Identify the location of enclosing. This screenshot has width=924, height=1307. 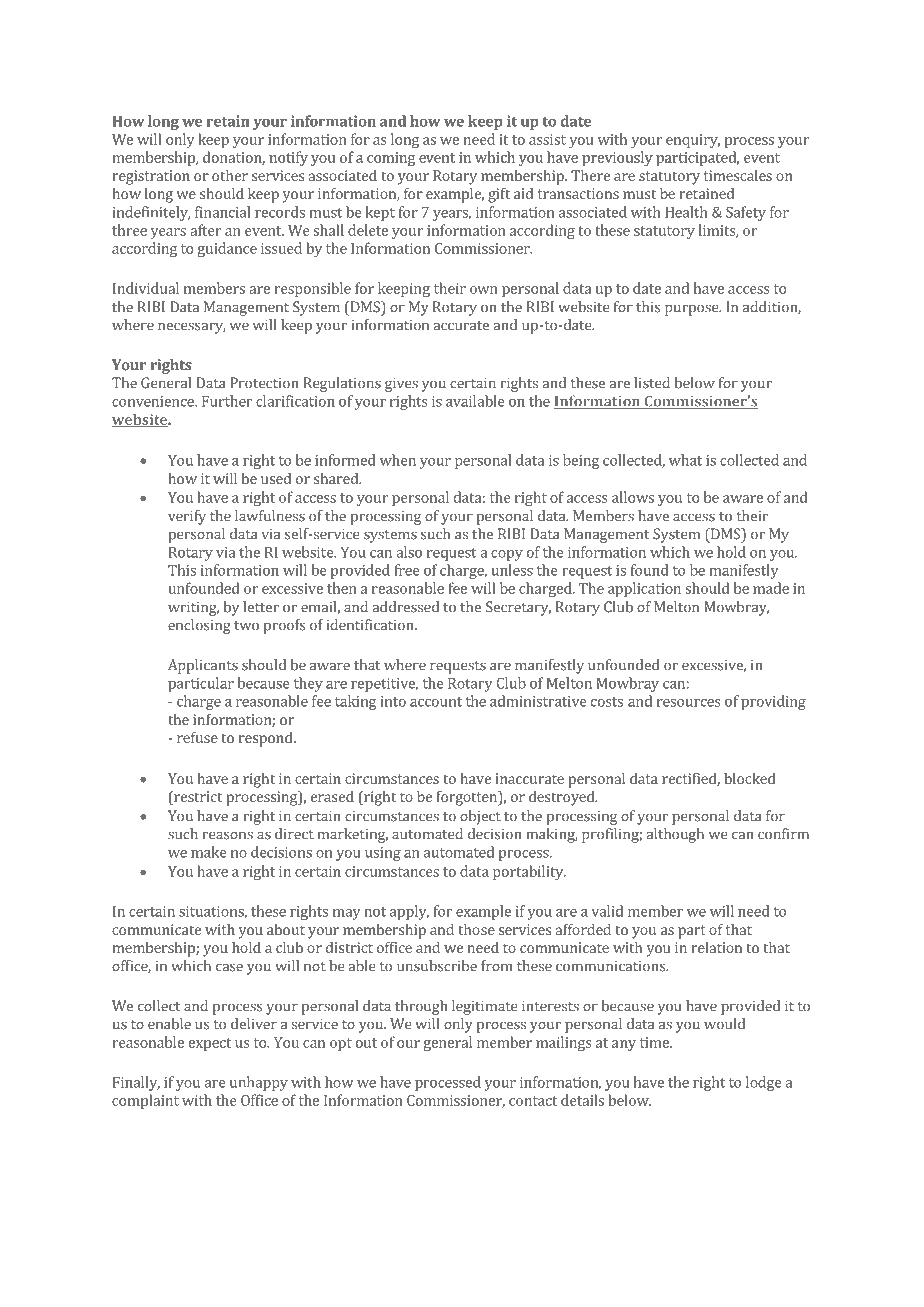
(199, 626).
